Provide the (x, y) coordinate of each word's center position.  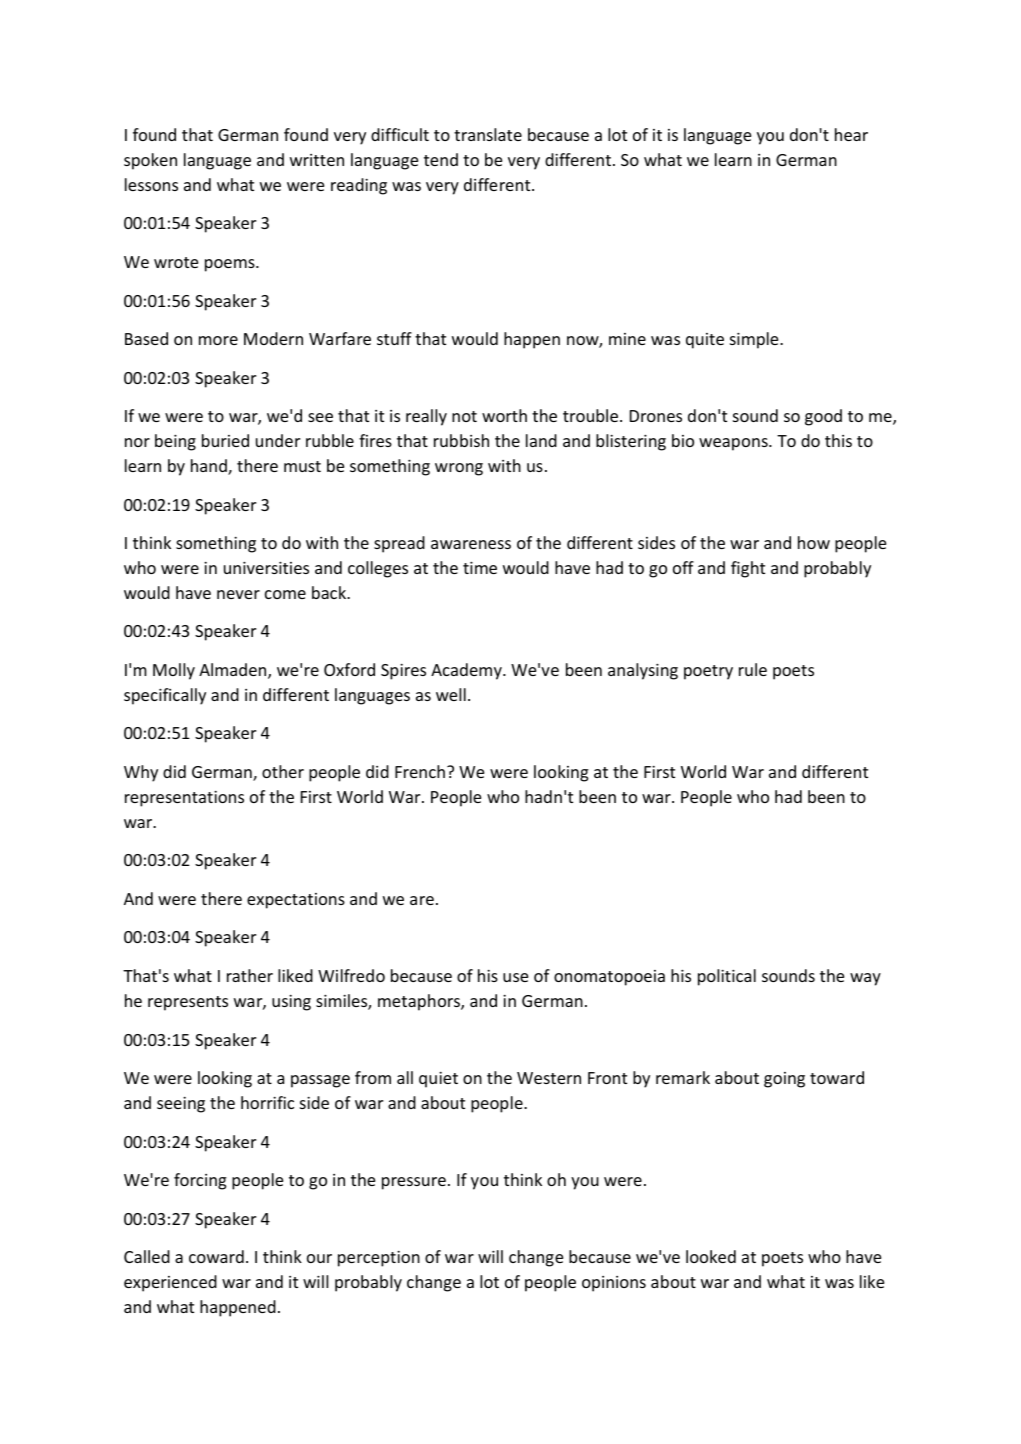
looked (711, 1256)
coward (216, 1256)
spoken (150, 161)
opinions (614, 1284)
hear (851, 134)
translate (488, 134)
